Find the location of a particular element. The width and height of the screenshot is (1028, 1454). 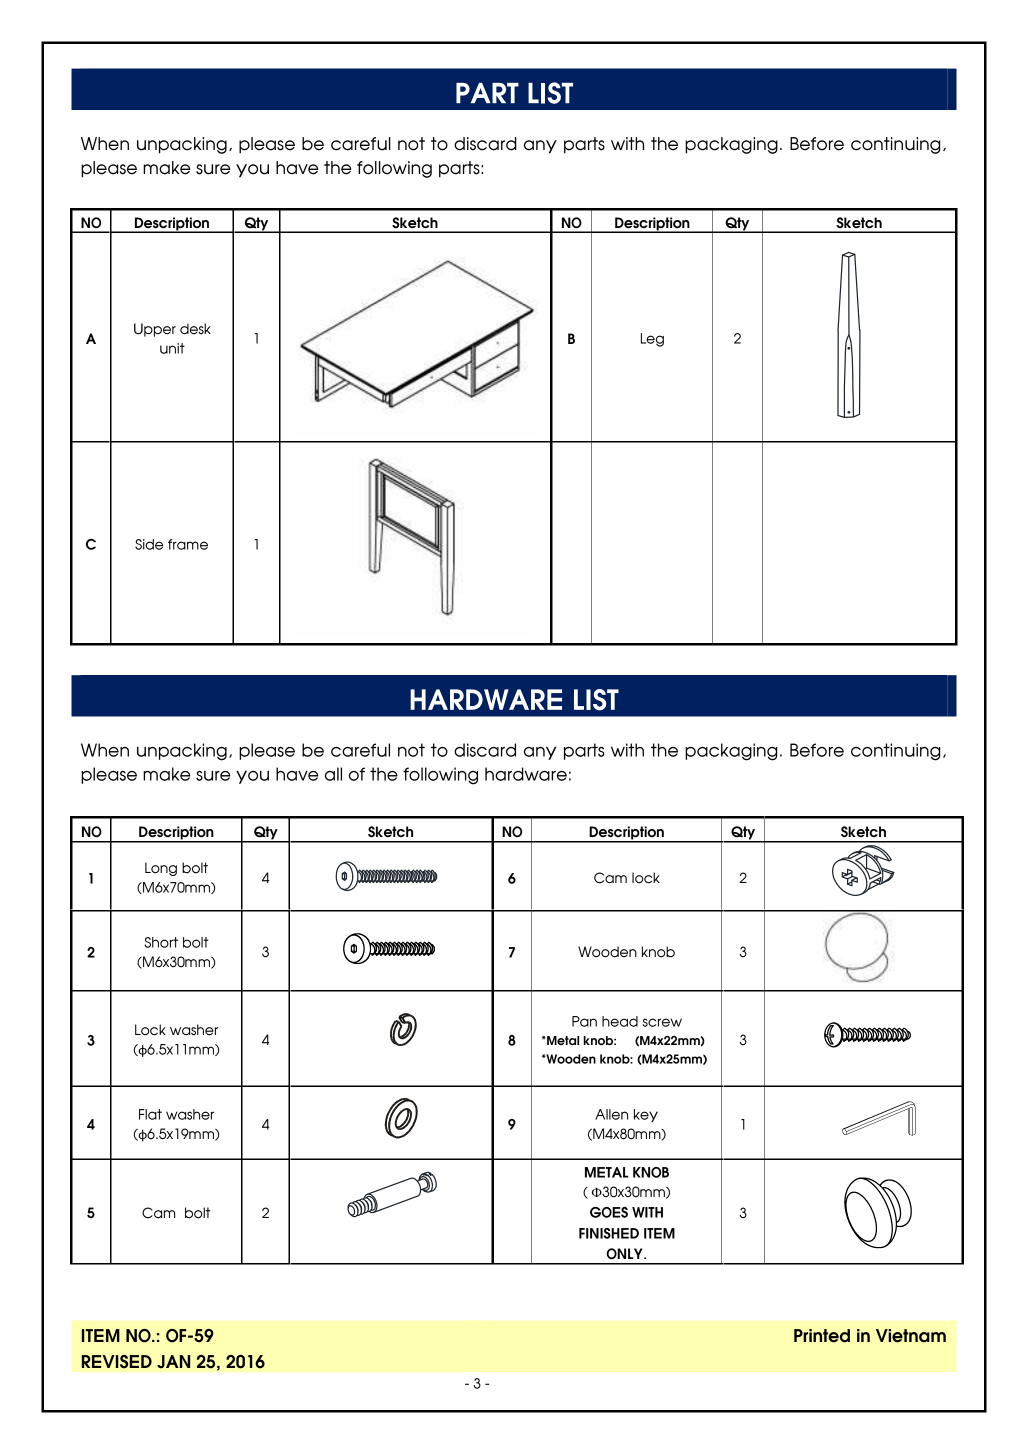

head is located at coordinates (620, 1021).
